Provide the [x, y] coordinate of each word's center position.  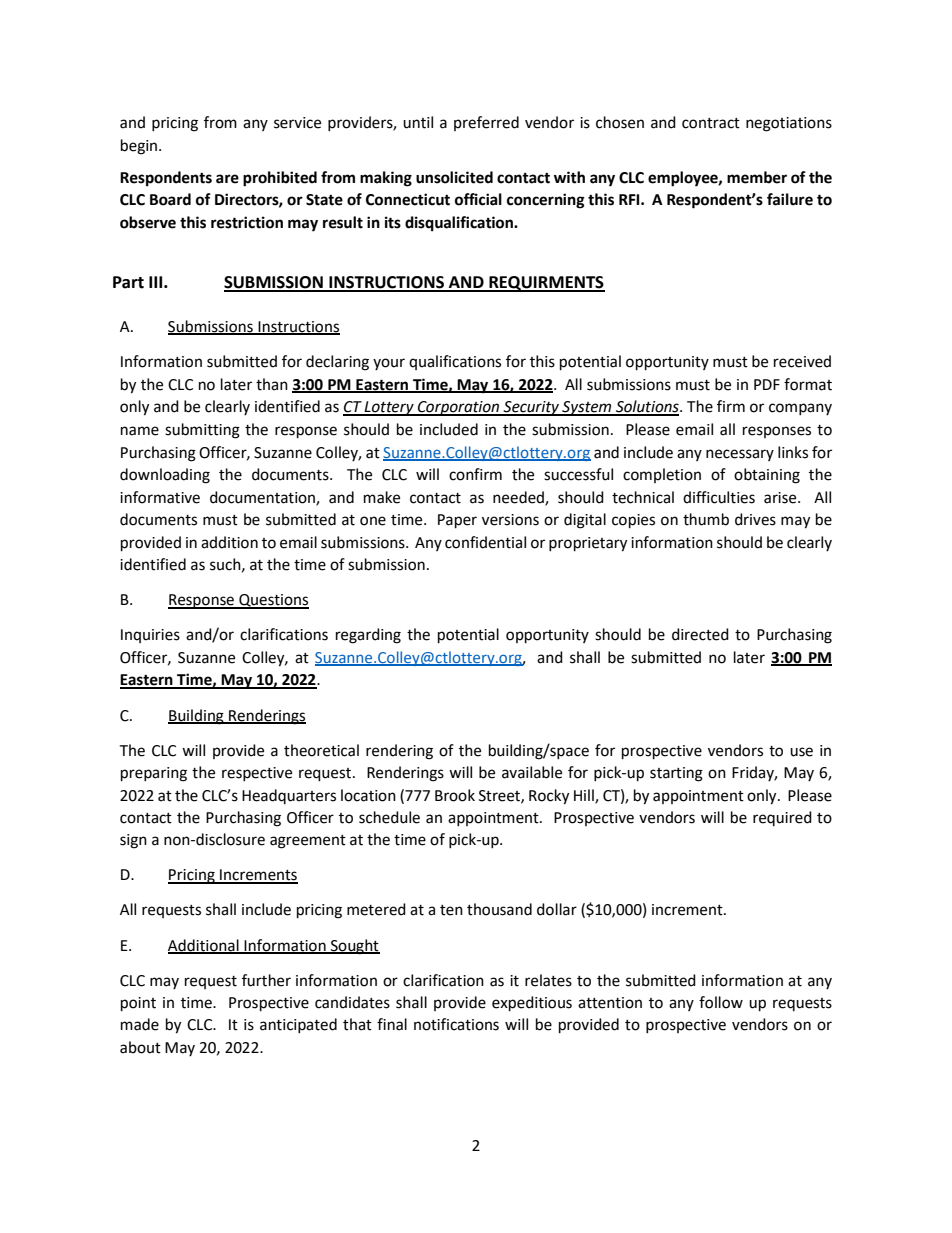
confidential [485, 542]
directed [700, 634]
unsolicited [454, 177]
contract [711, 123]
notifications [456, 1024]
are [227, 179]
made [140, 1024]
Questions [273, 601]
